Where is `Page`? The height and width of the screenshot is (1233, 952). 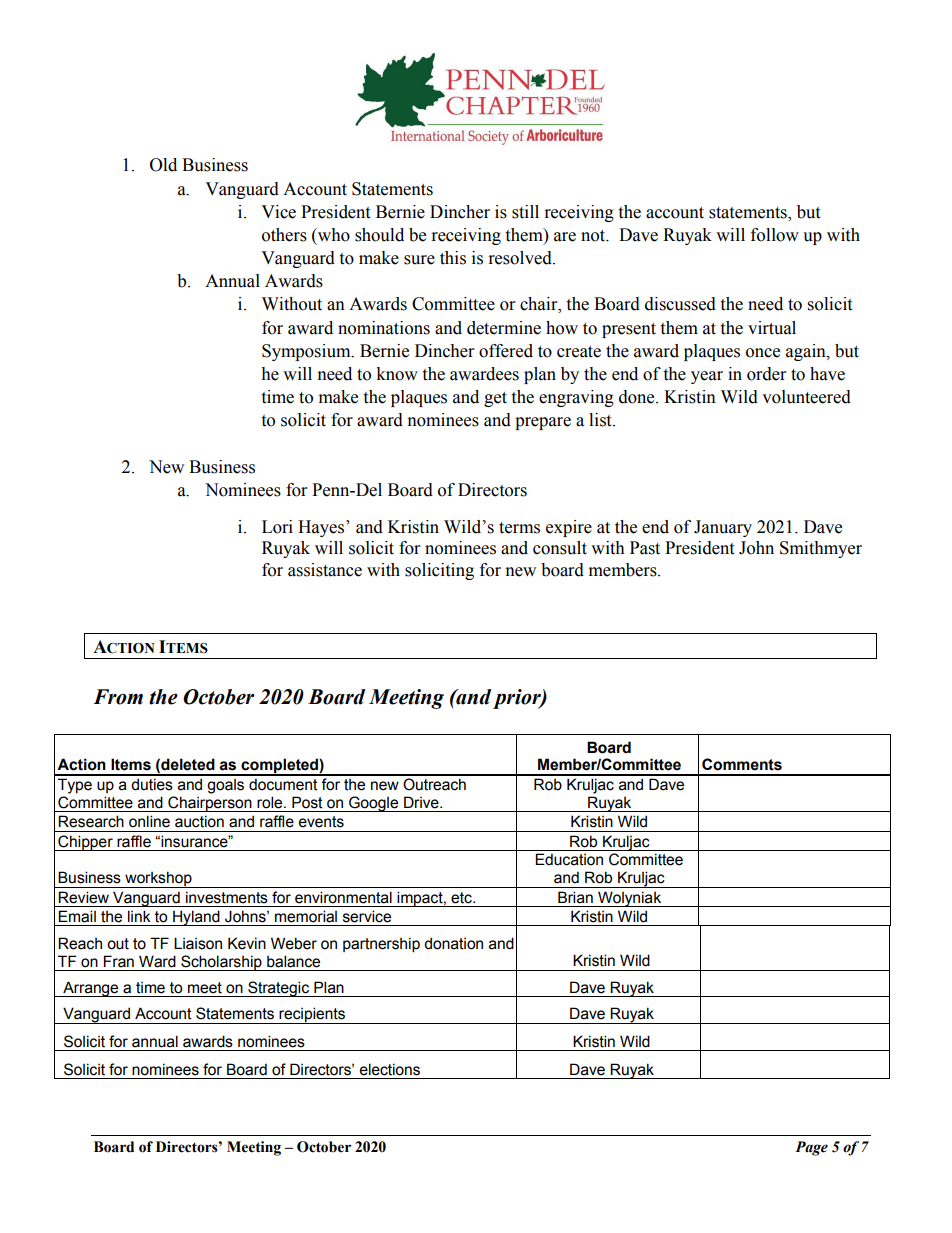
Page is located at coordinates (811, 1148).
